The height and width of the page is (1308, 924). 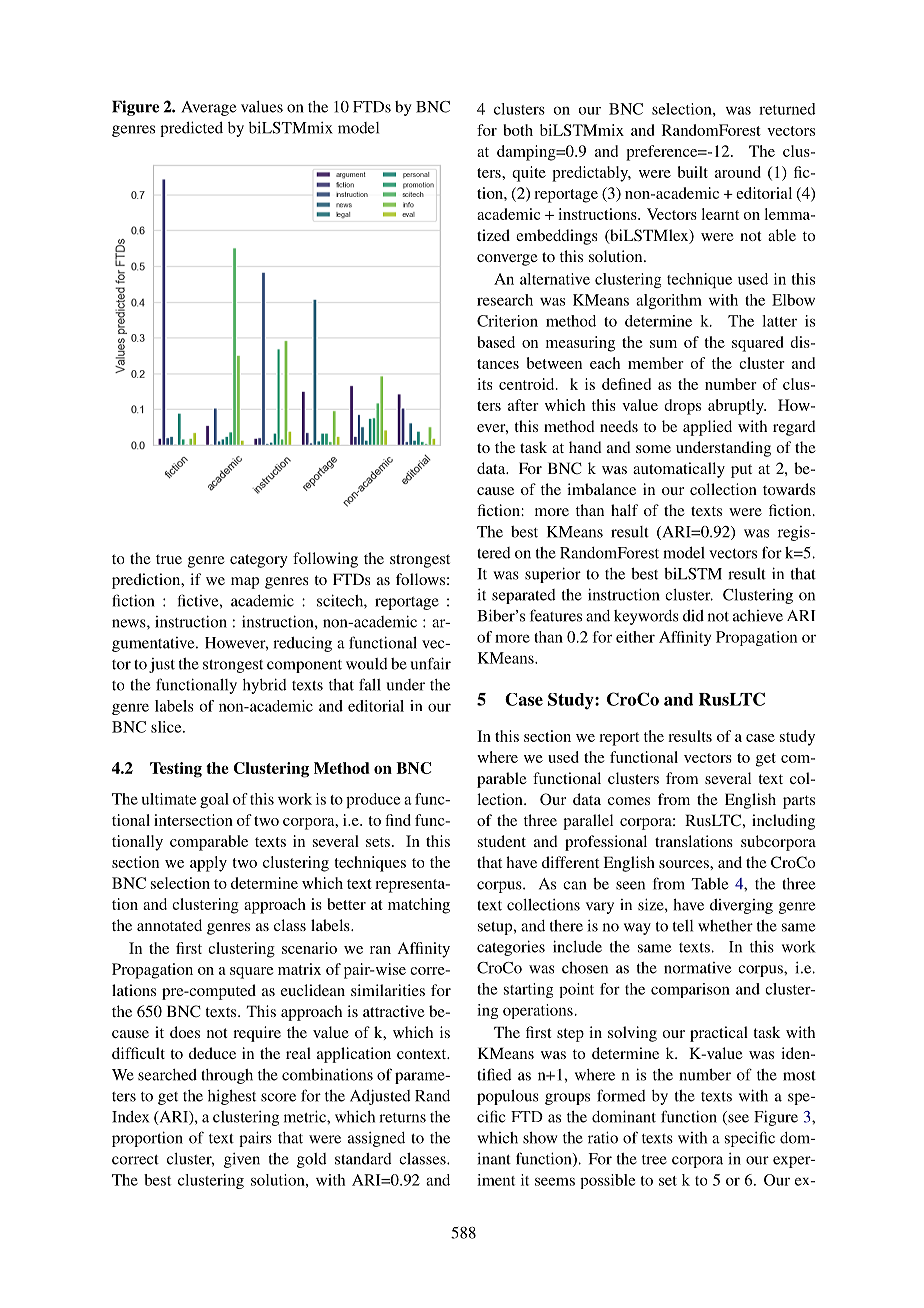 What do you see at coordinates (518, 130) in the page?
I see `both` at bounding box center [518, 130].
